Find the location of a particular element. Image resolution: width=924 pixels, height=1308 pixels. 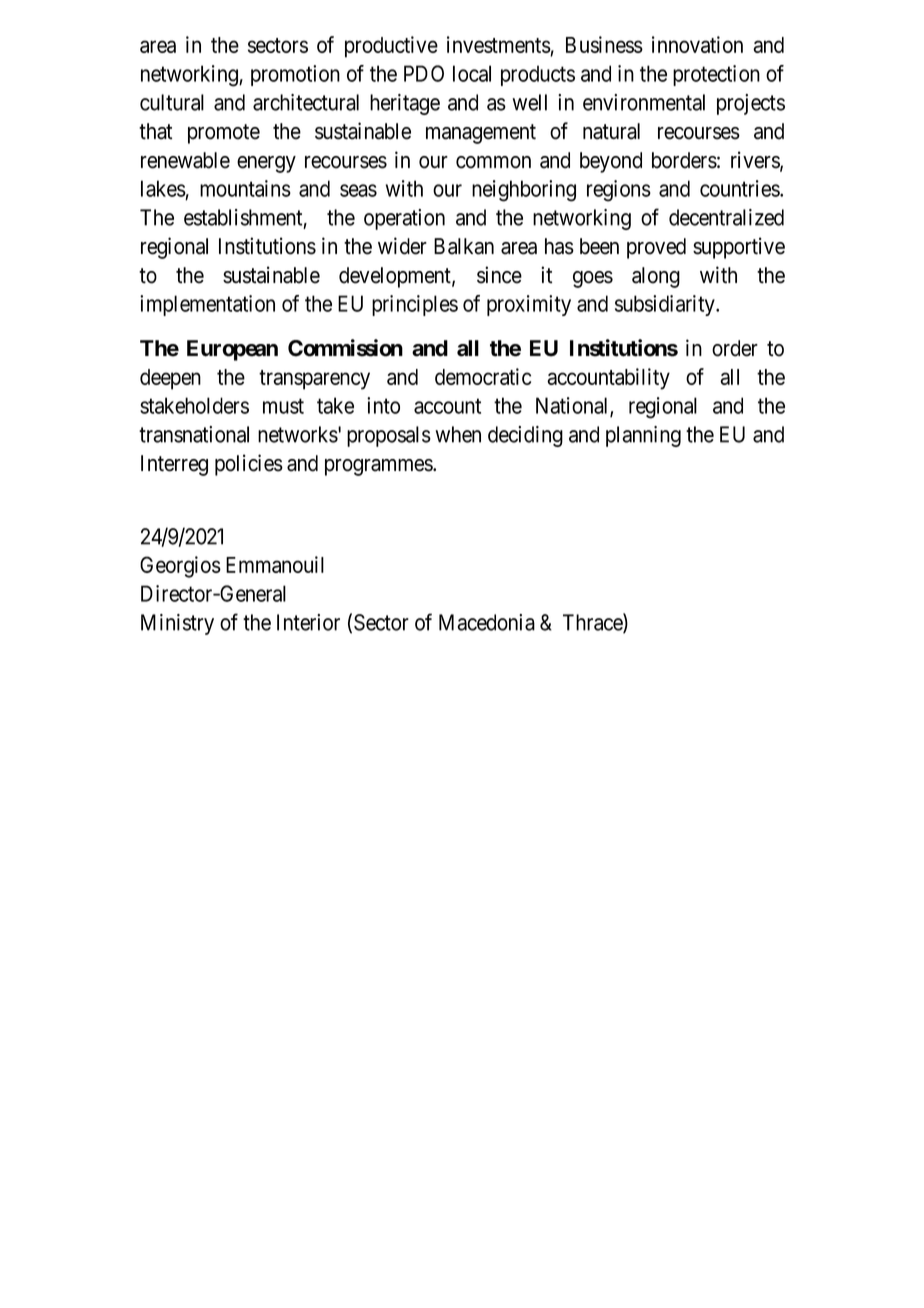

innovation is located at coordinates (697, 44).
